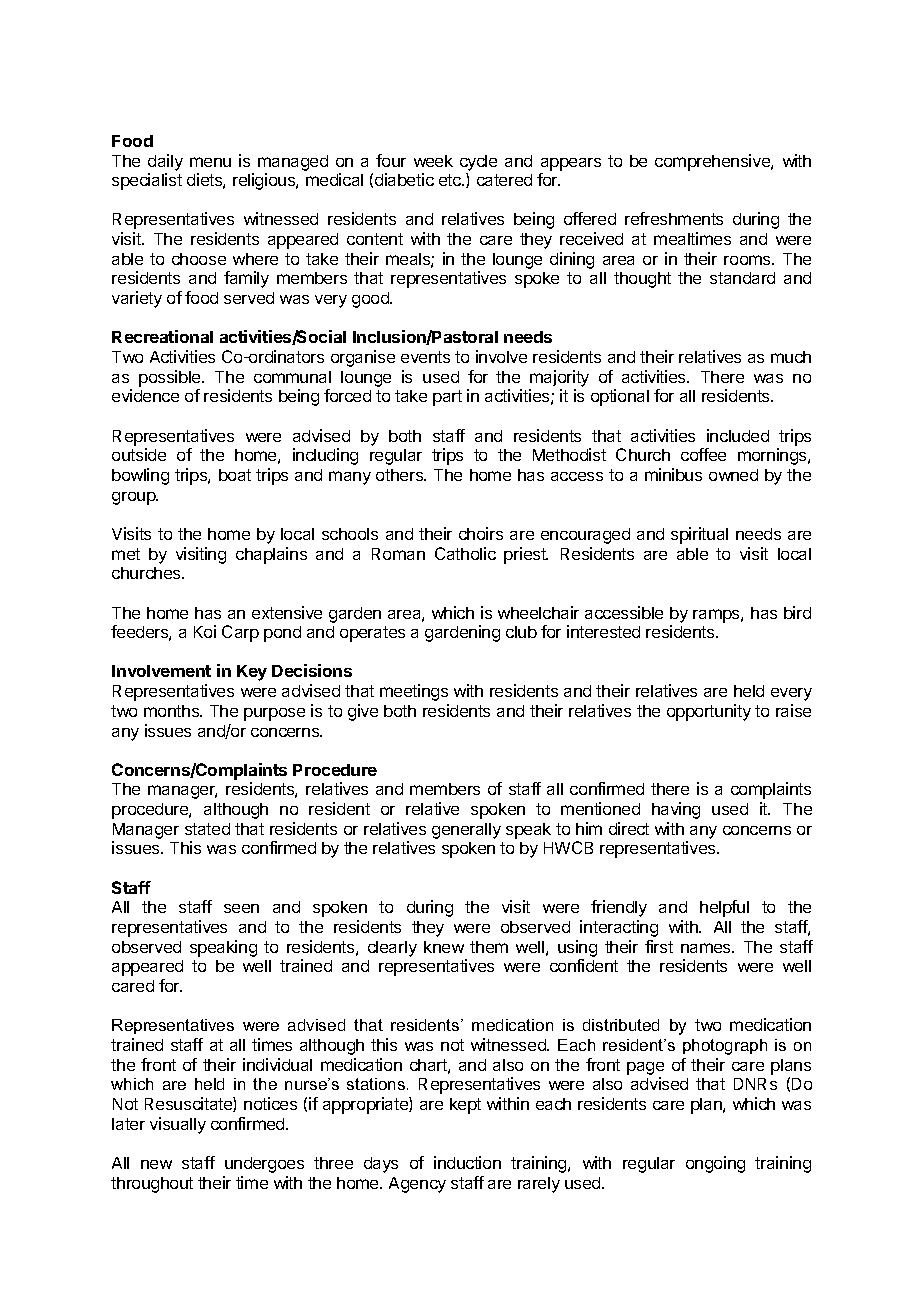 This document has width=924, height=1308. Describe the element at coordinates (207, 829) in the document. I see `stated` at that location.
